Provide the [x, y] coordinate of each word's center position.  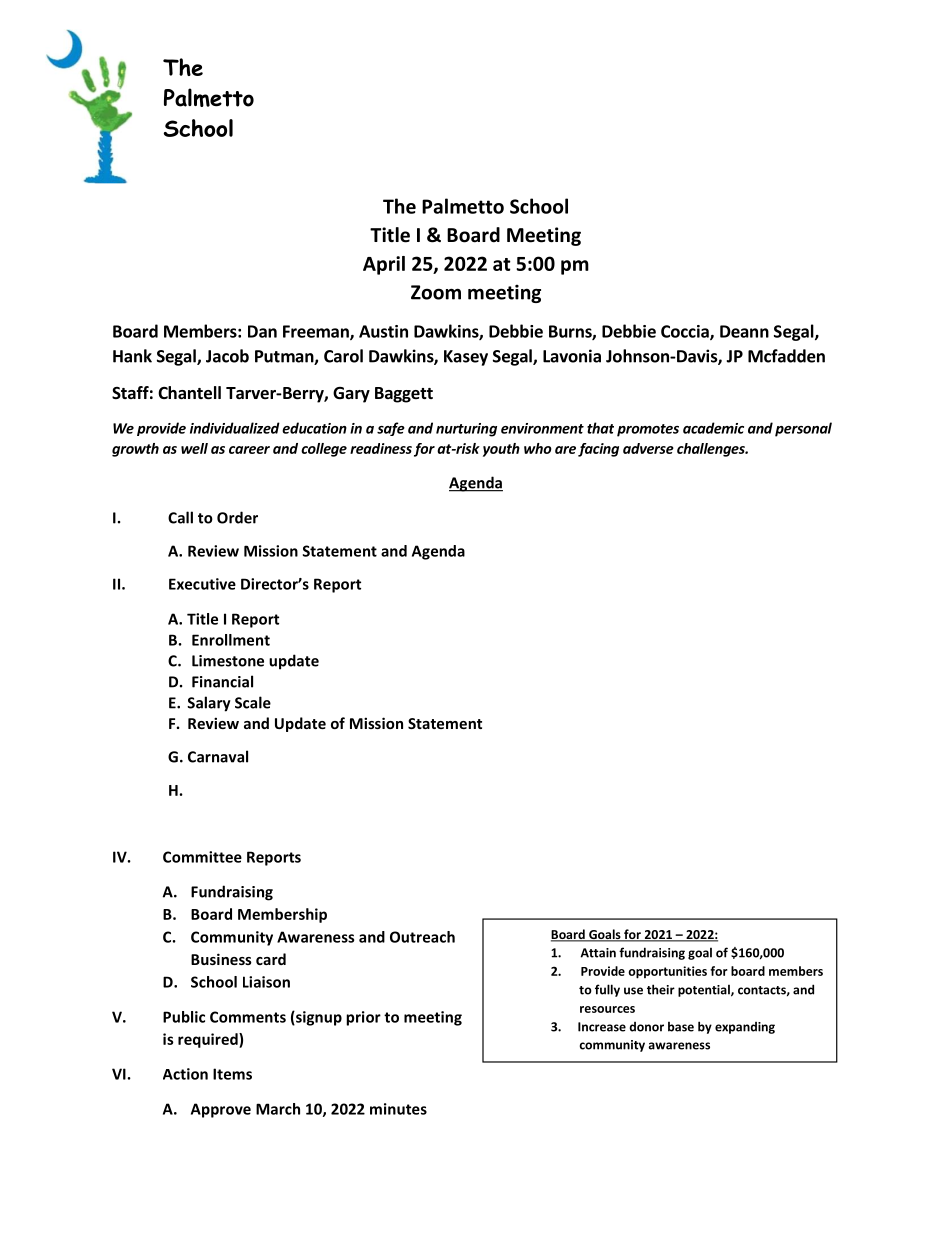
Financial [222, 681]
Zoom [436, 292]
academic [713, 428]
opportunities [667, 972]
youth [501, 450]
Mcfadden [786, 356]
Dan [262, 331]
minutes [398, 1109]
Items [232, 1074]
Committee [202, 857]
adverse [648, 448]
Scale [253, 702]
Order [237, 517]
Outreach [422, 937]
